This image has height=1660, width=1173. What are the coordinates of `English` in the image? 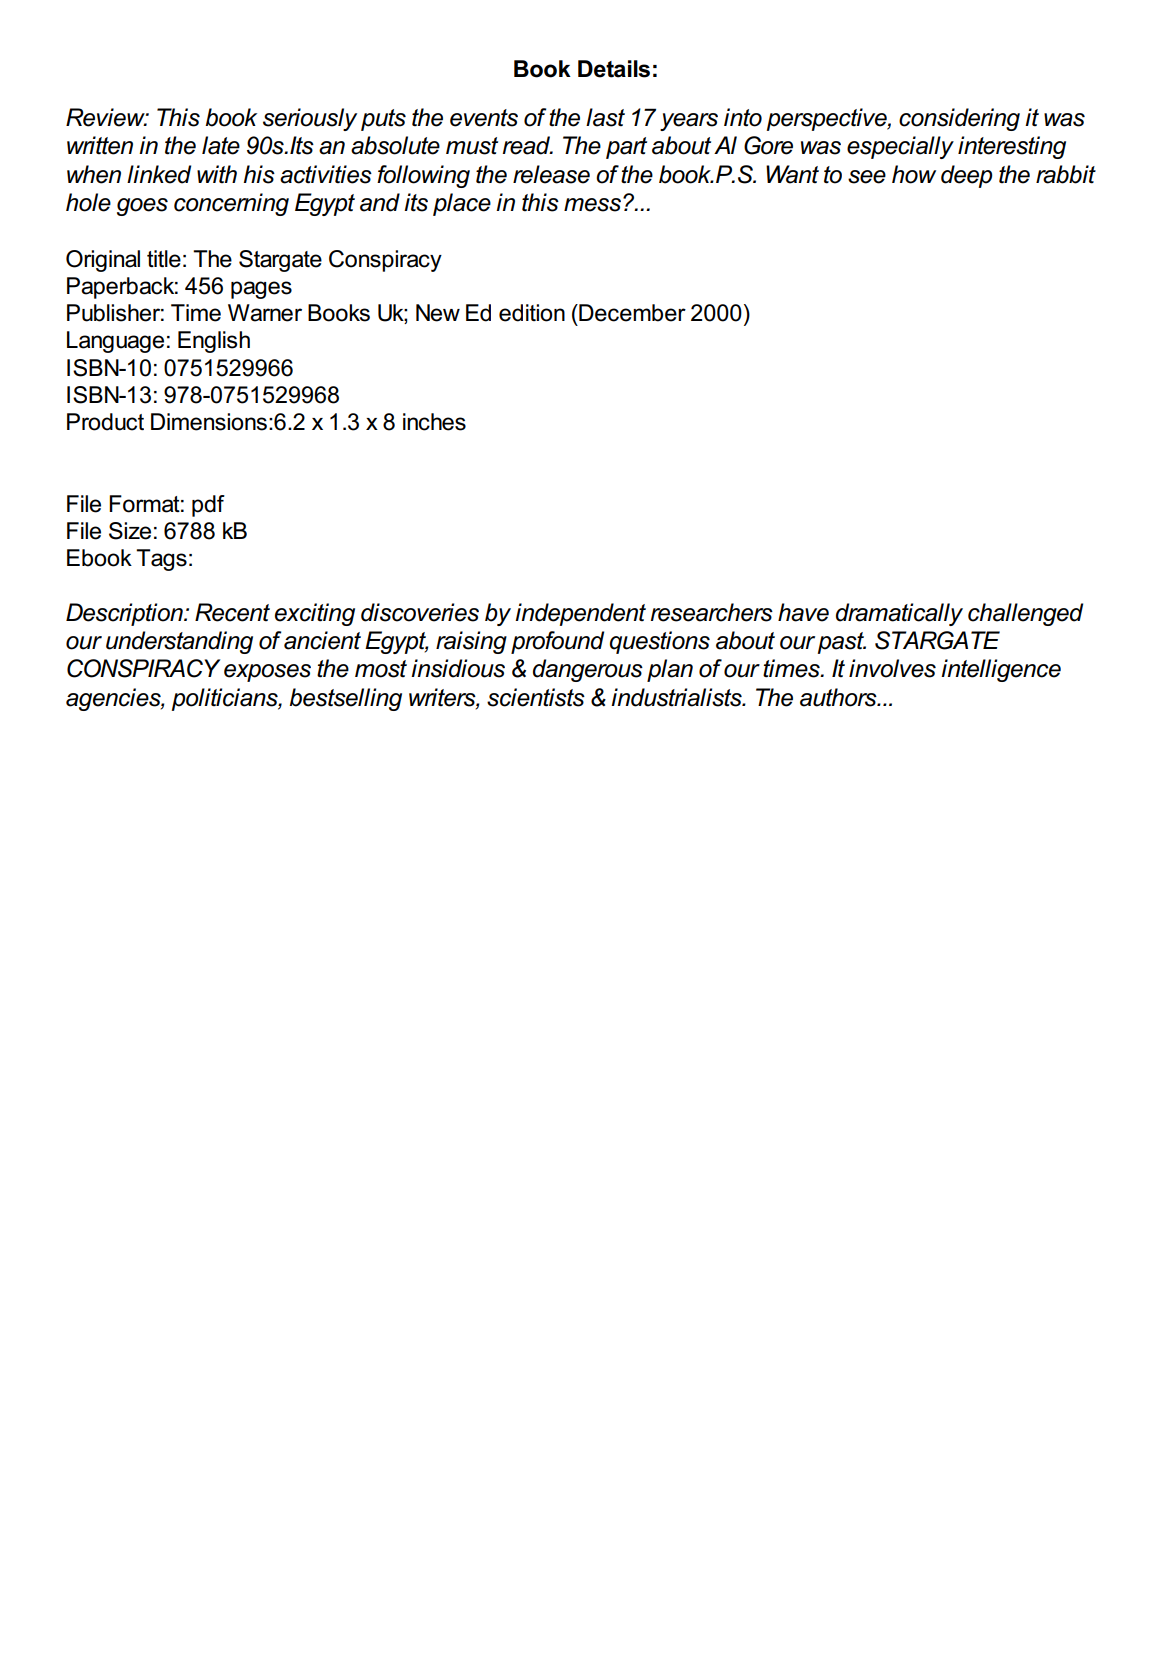 It's located at (214, 342).
